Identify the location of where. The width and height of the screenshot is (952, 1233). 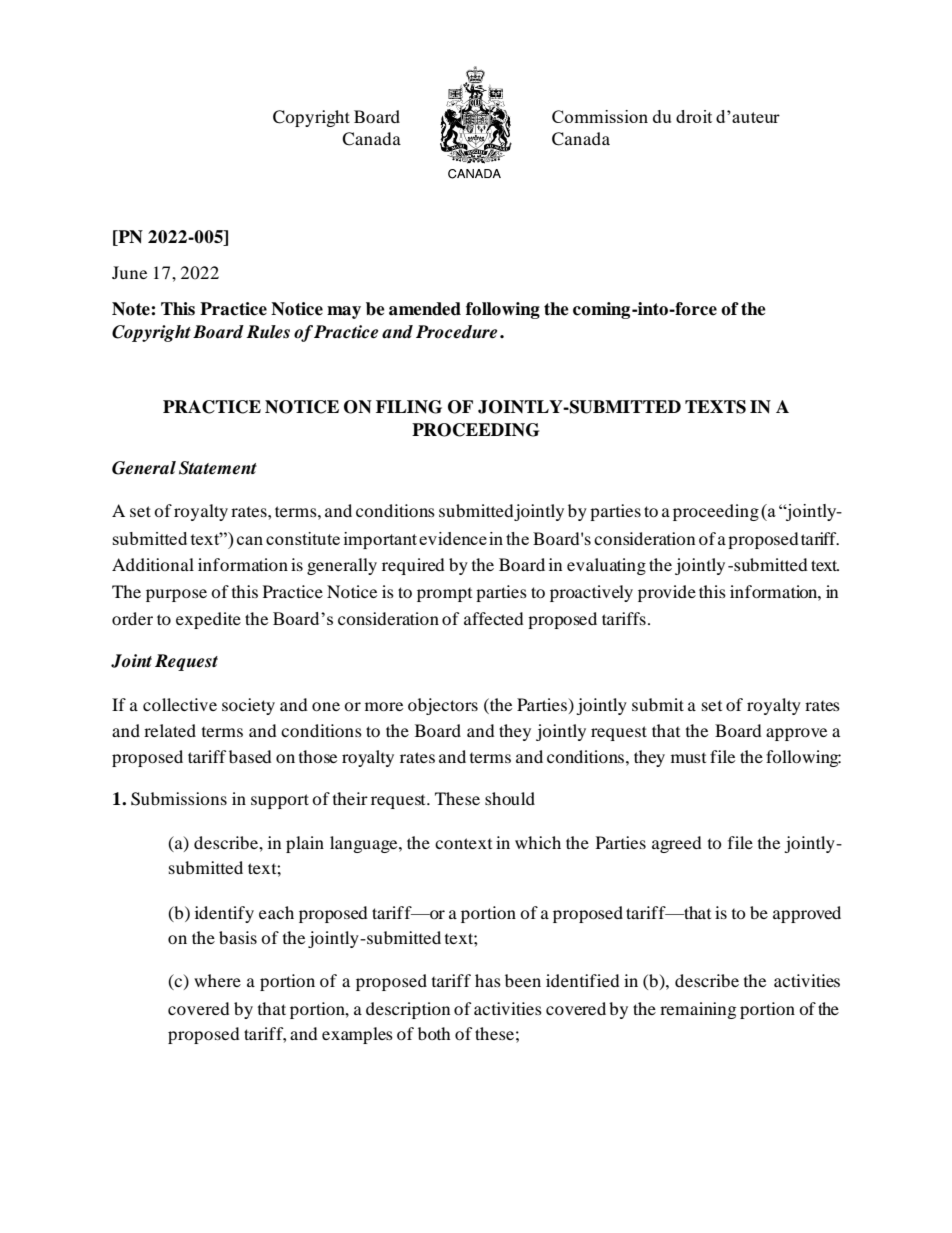
(217, 980).
